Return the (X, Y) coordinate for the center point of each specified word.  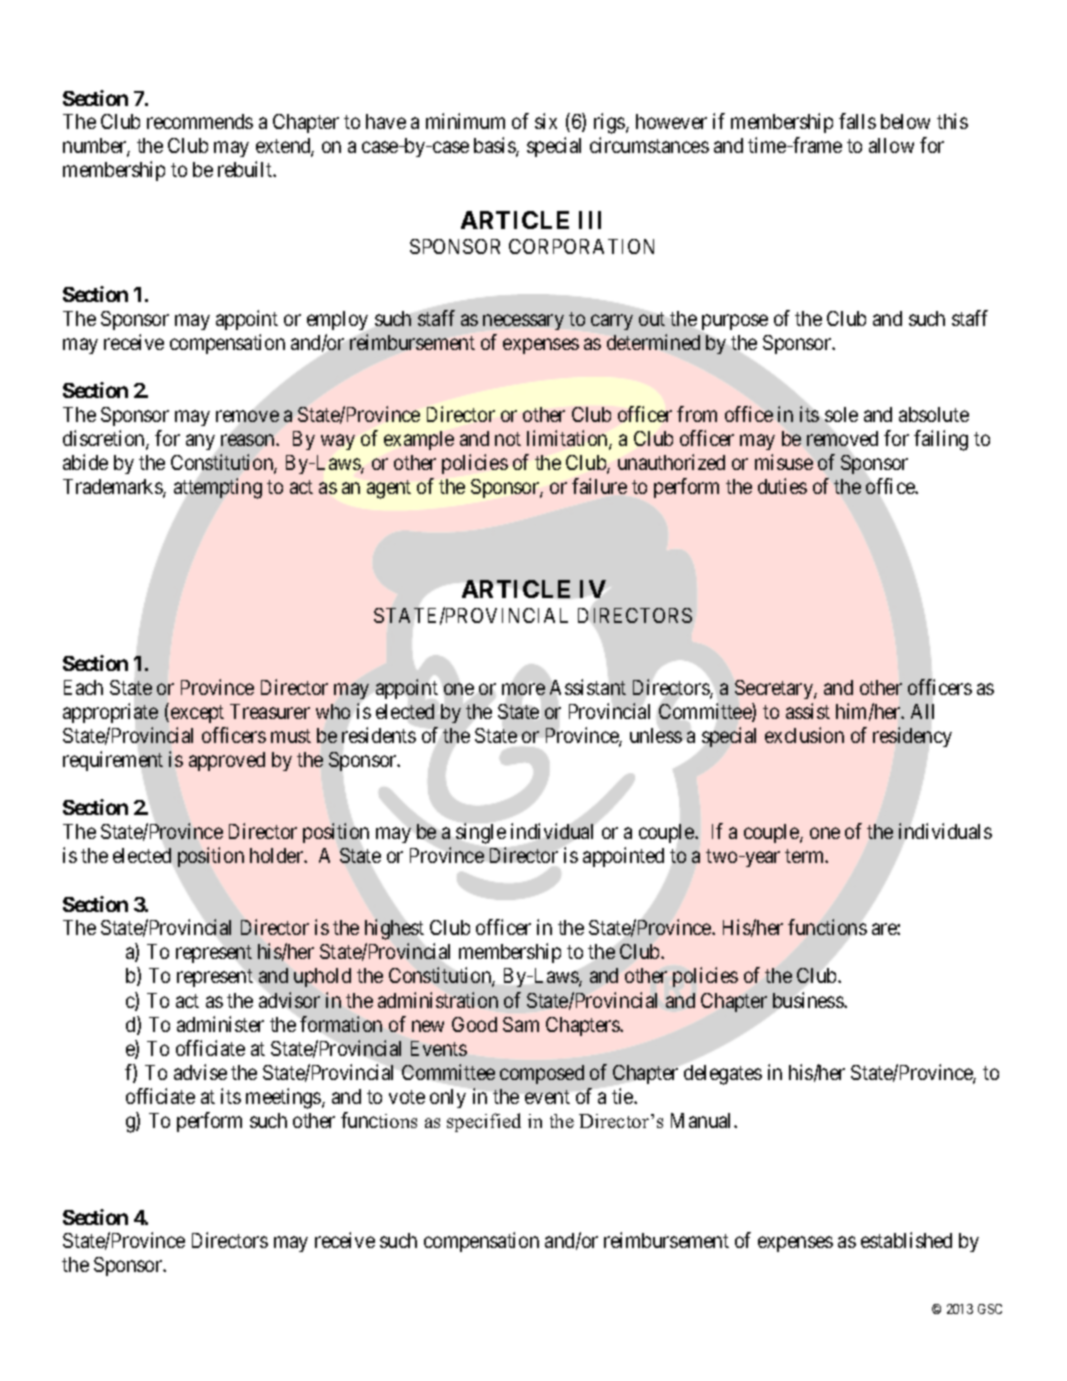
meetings (284, 1098)
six (546, 121)
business (809, 1000)
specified (484, 1122)
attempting (218, 488)
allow (891, 145)
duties (782, 486)
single (481, 833)
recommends (200, 121)
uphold (322, 977)
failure (599, 486)
